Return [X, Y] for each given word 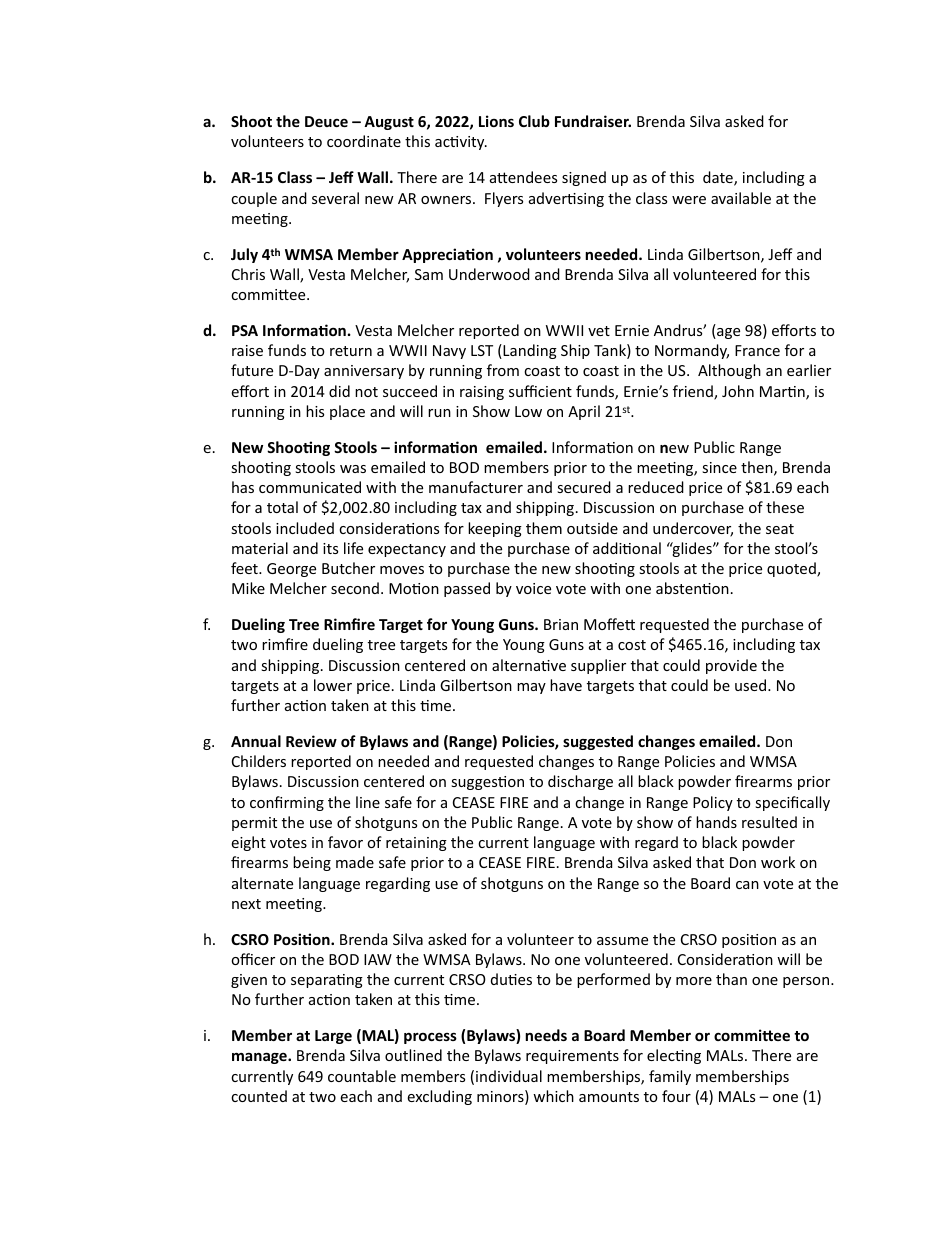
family [670, 1077]
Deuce [326, 121]
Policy [713, 803]
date [719, 178]
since [719, 467]
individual [509, 1076]
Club [534, 121]
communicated [310, 487]
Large [333, 1037]
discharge [580, 782]
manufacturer [476, 487]
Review [311, 741]
